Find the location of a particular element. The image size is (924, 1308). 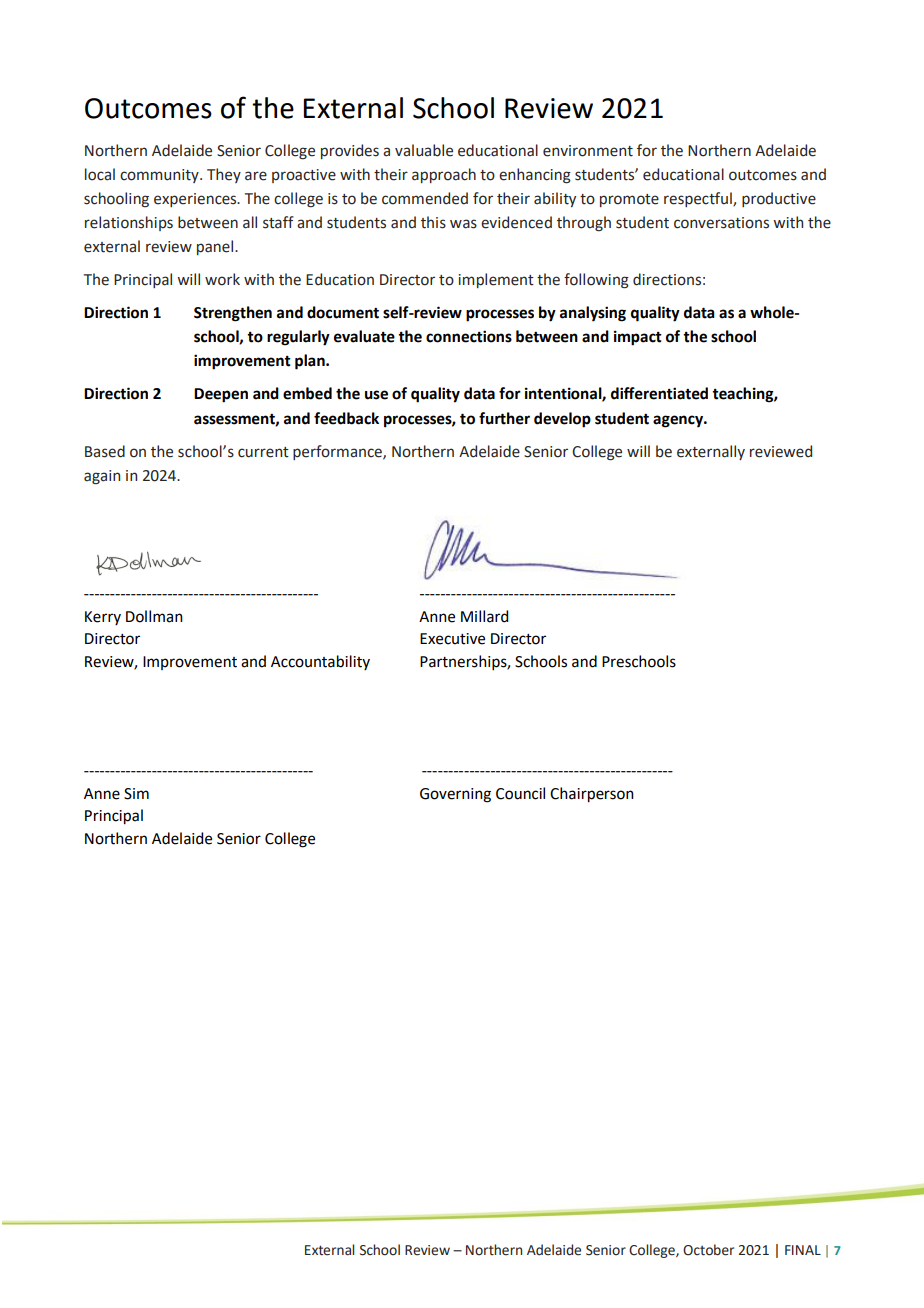

Chairperson is located at coordinates (592, 795).
